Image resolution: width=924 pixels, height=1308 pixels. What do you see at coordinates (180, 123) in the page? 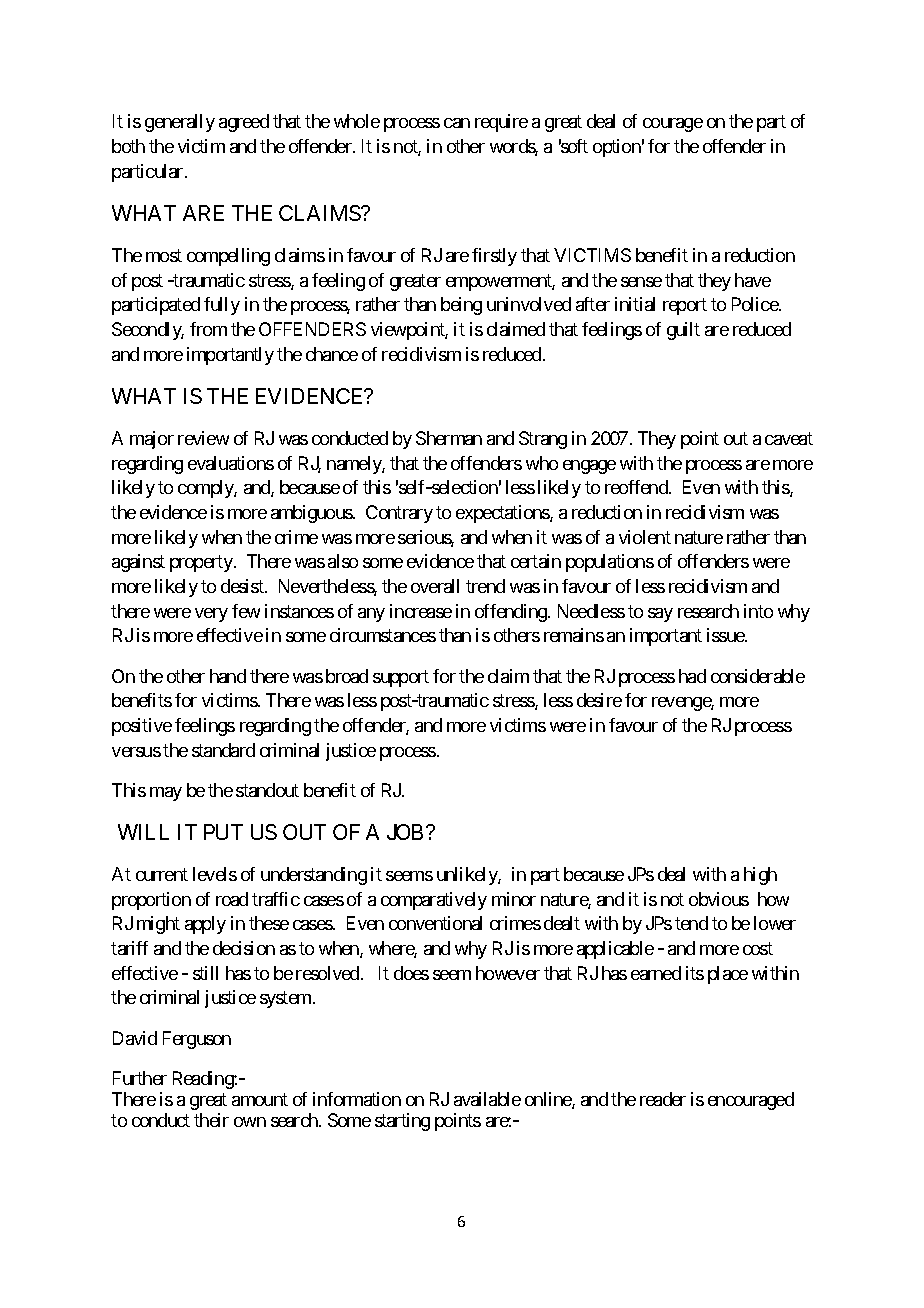
I see `generally` at bounding box center [180, 123].
